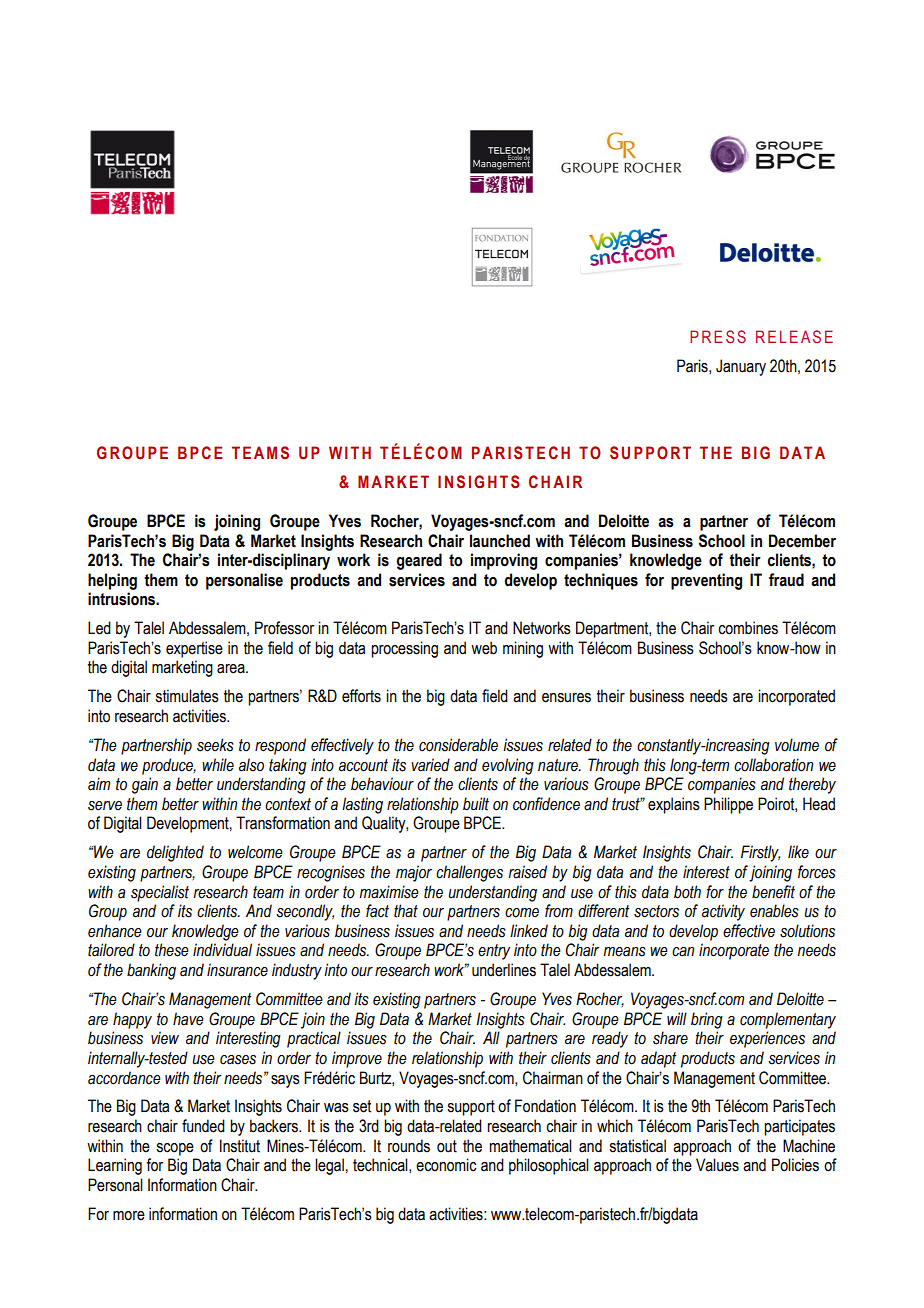 Image resolution: width=924 pixels, height=1308 pixels. What do you see at coordinates (446, 1165) in the page?
I see `economic` at bounding box center [446, 1165].
